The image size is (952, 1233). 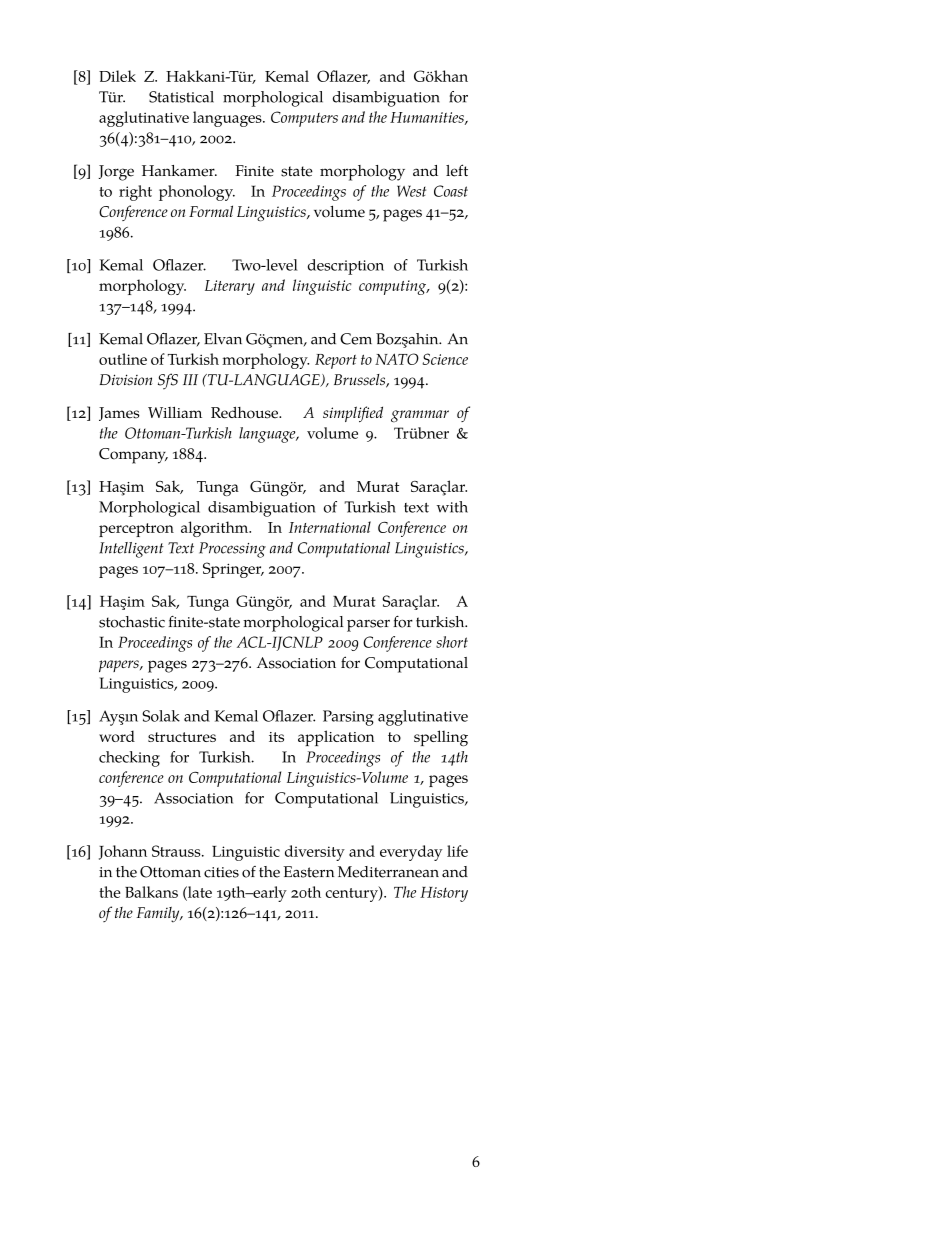 What do you see at coordinates (457, 170) in the screenshot?
I see `left` at bounding box center [457, 170].
